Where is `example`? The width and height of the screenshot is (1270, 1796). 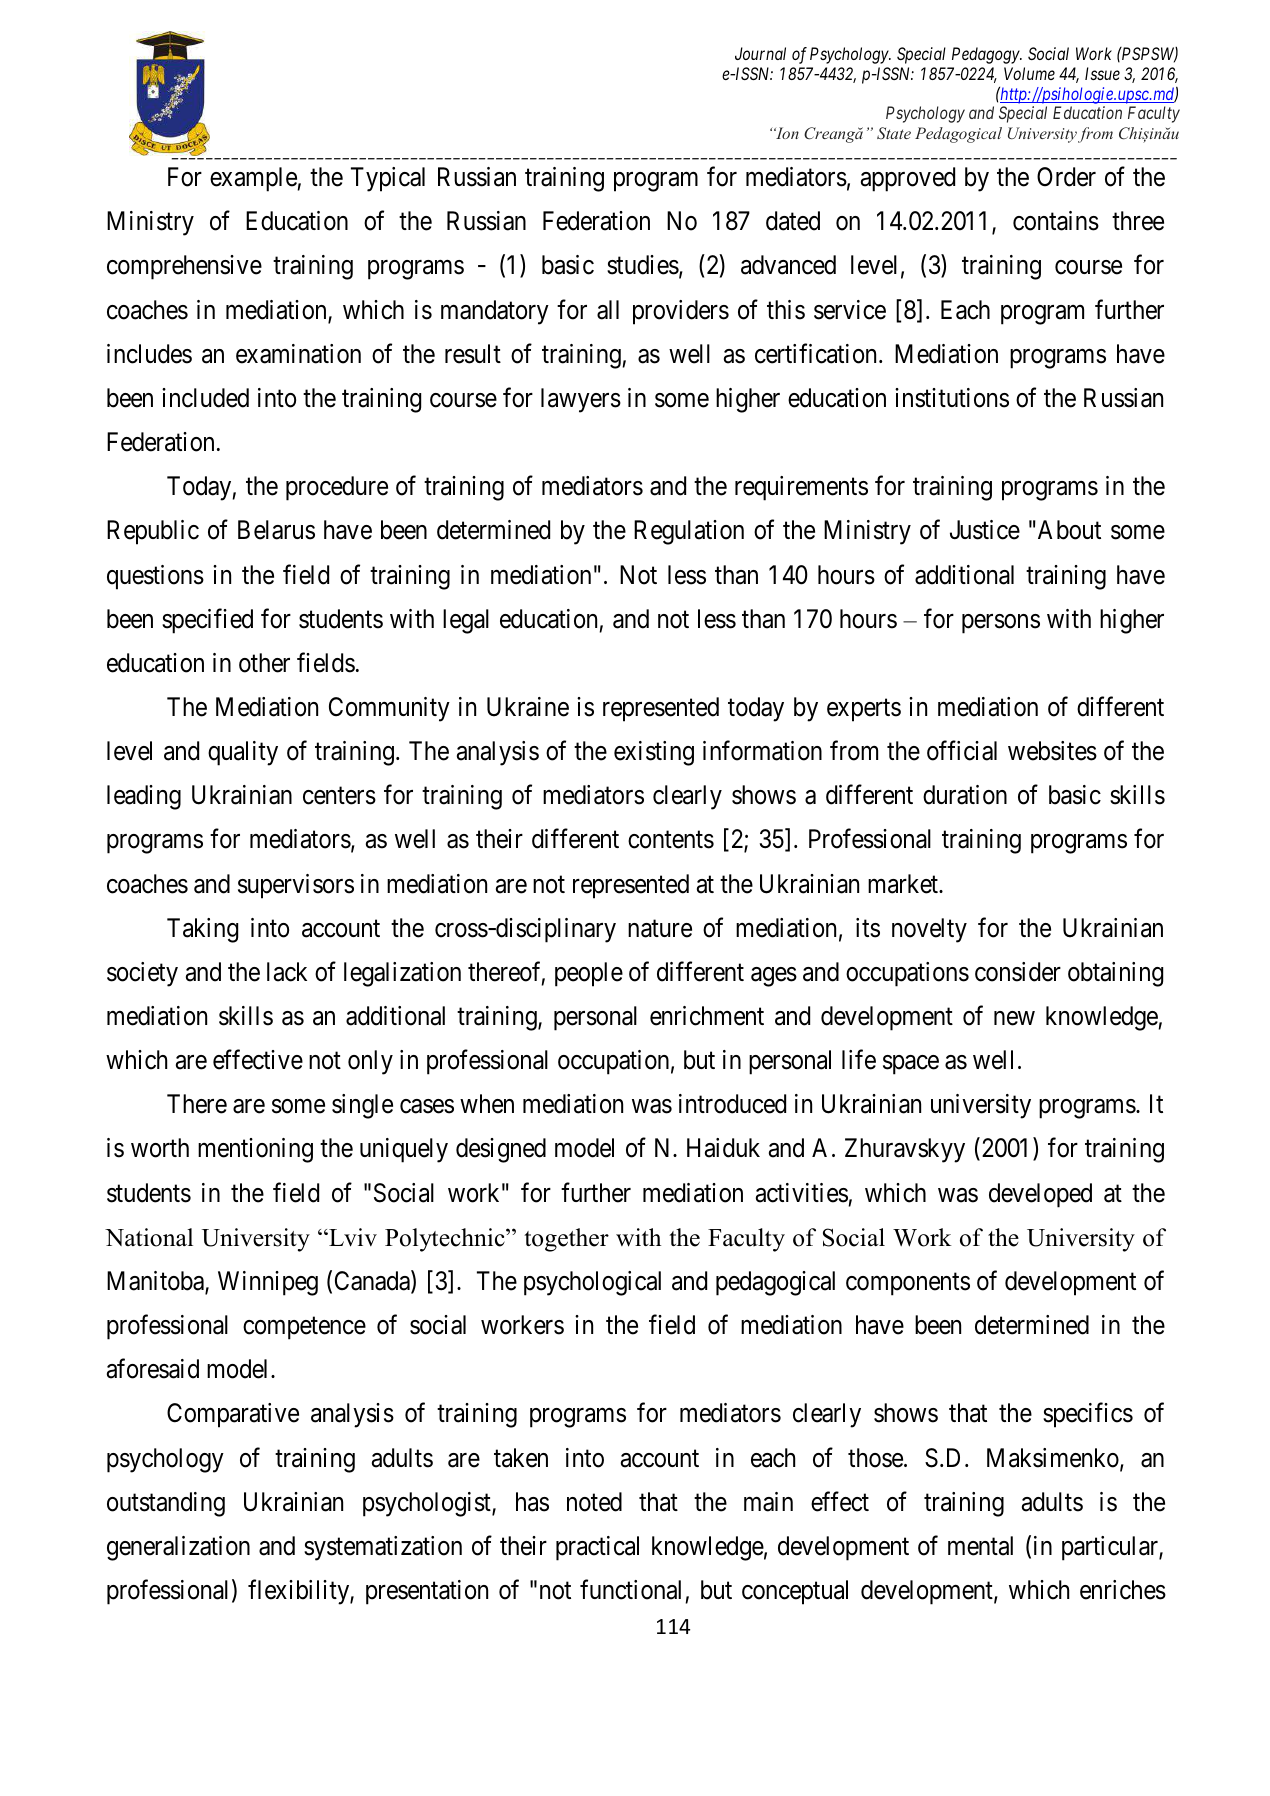
example is located at coordinates (254, 179).
